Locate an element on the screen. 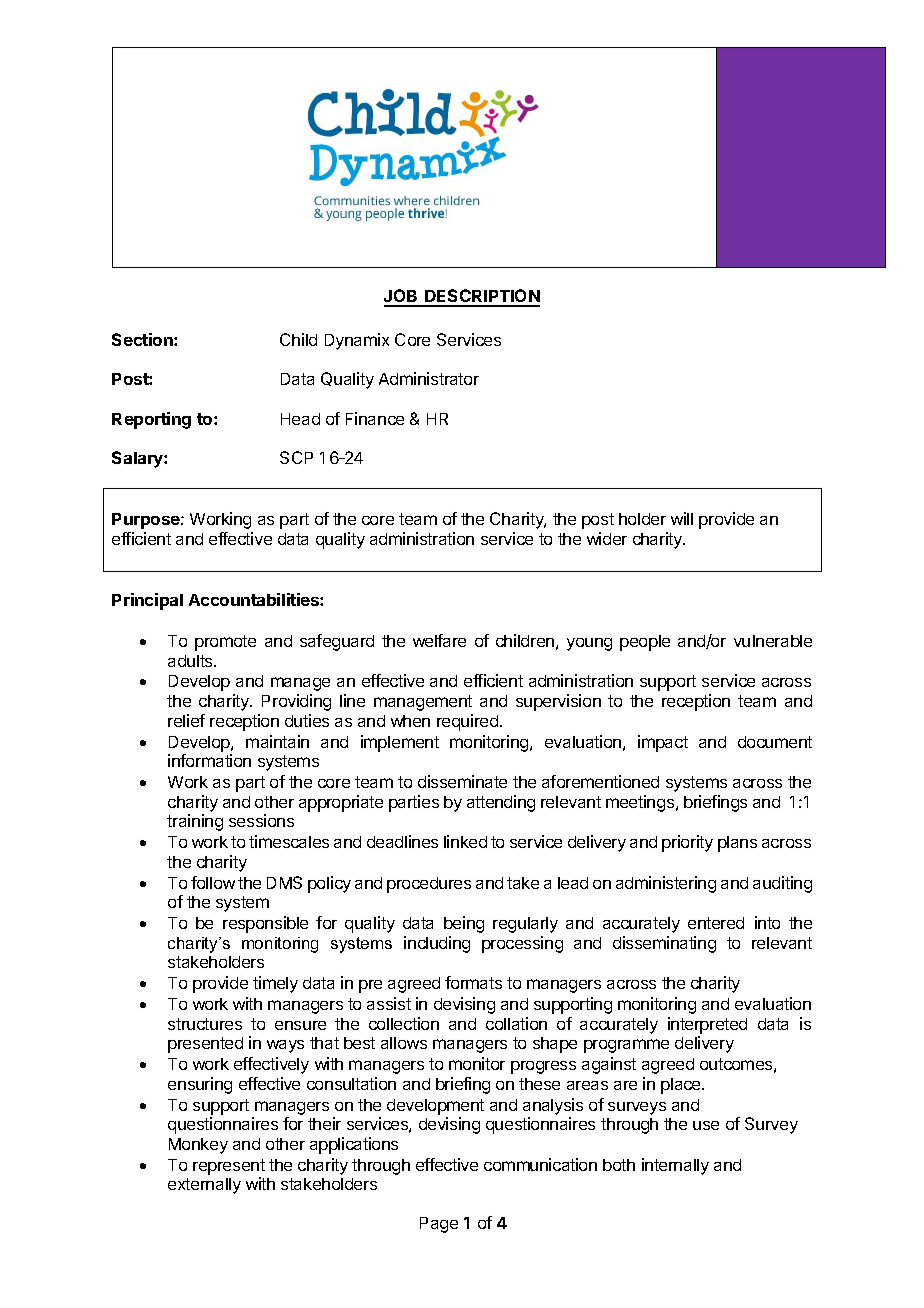  externally is located at coordinates (204, 1186).
